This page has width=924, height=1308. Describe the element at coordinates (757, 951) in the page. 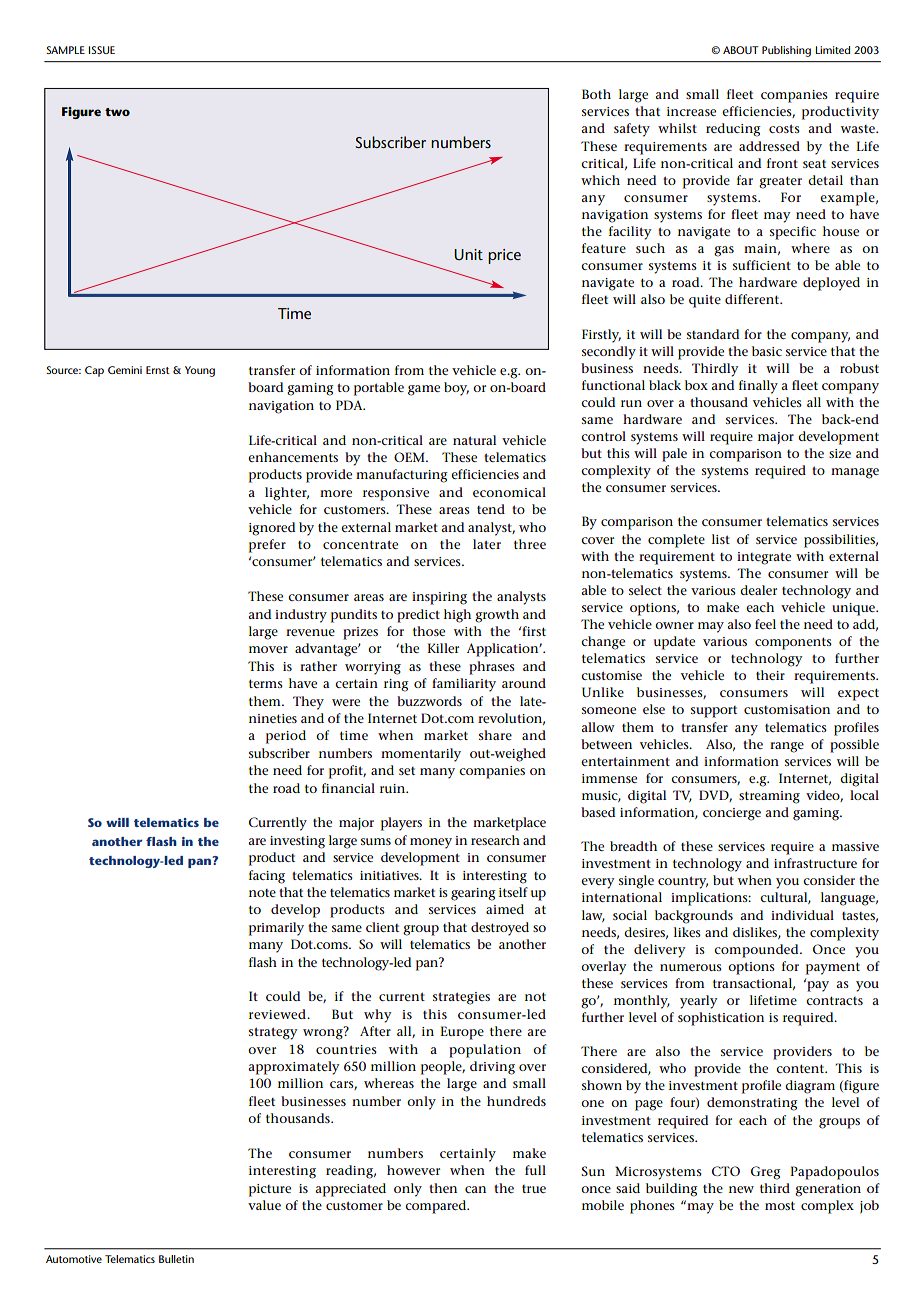

I see `compounded` at that location.
